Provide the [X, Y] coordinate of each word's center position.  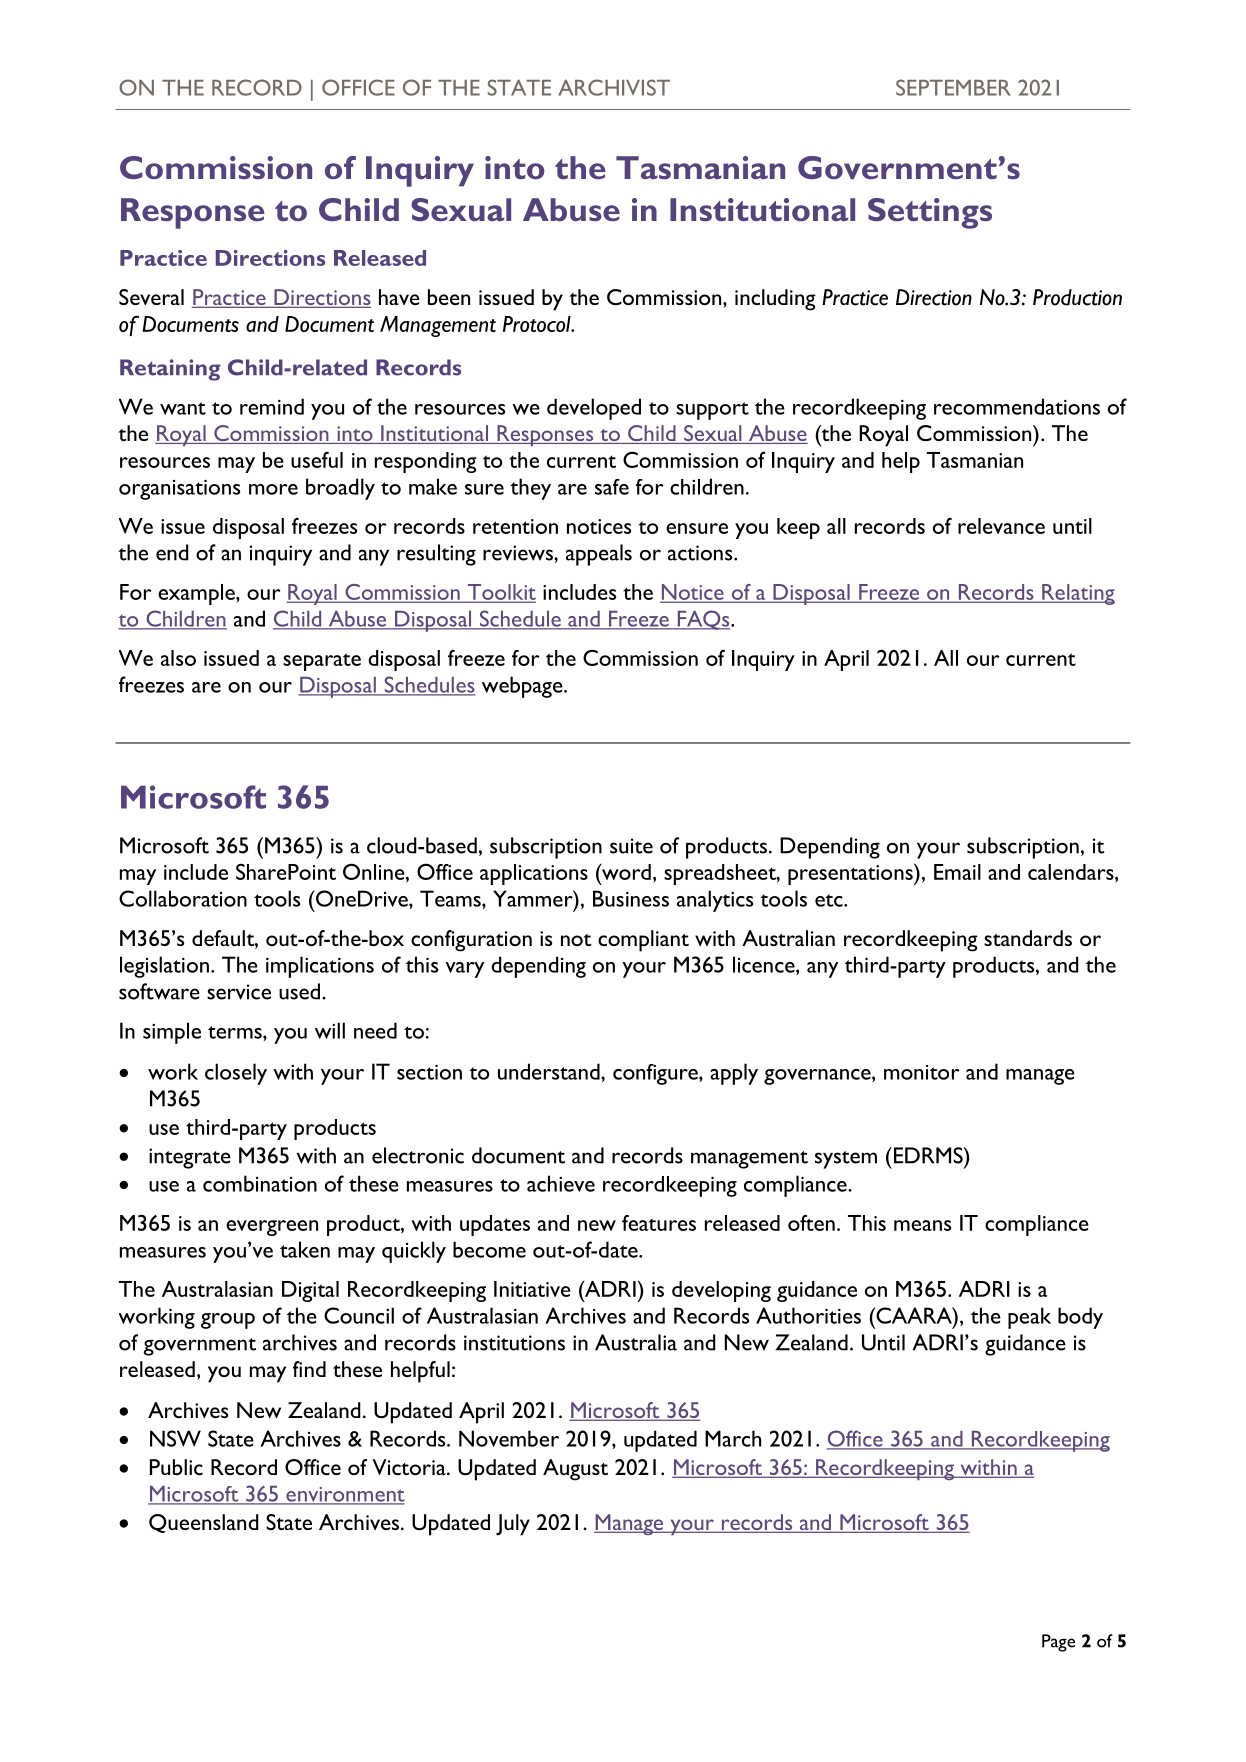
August [575, 1470]
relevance [1001, 526]
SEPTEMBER [953, 87]
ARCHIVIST [614, 87]
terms [236, 1032]
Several [151, 297]
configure [656, 1074]
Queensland [204, 1523]
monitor [921, 1072]
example [197, 594]
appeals [599, 555]
